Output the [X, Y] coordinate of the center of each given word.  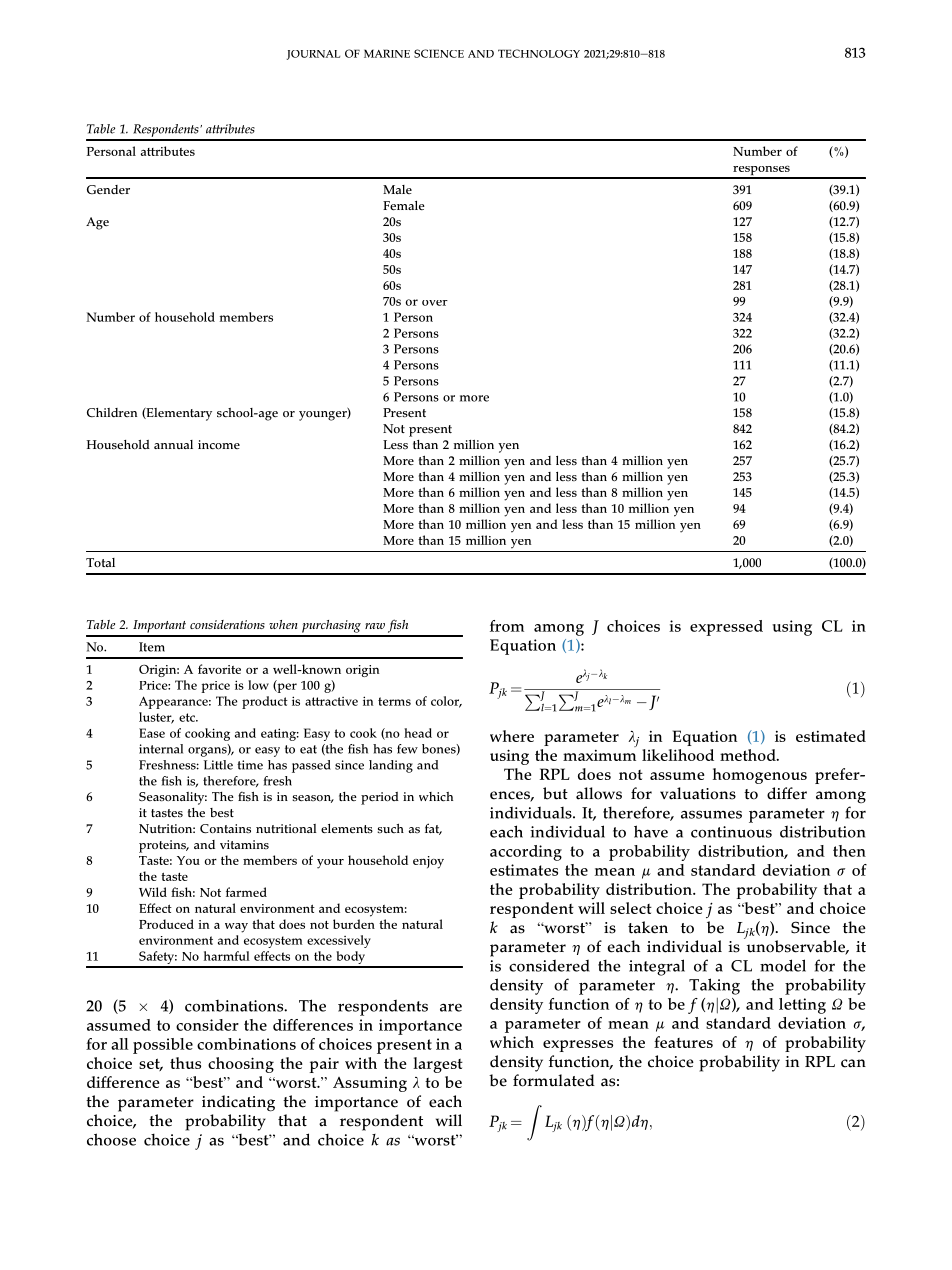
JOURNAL [313, 55]
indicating [238, 1103]
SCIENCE [439, 53]
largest [438, 1065]
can [853, 1063]
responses [761, 171]
